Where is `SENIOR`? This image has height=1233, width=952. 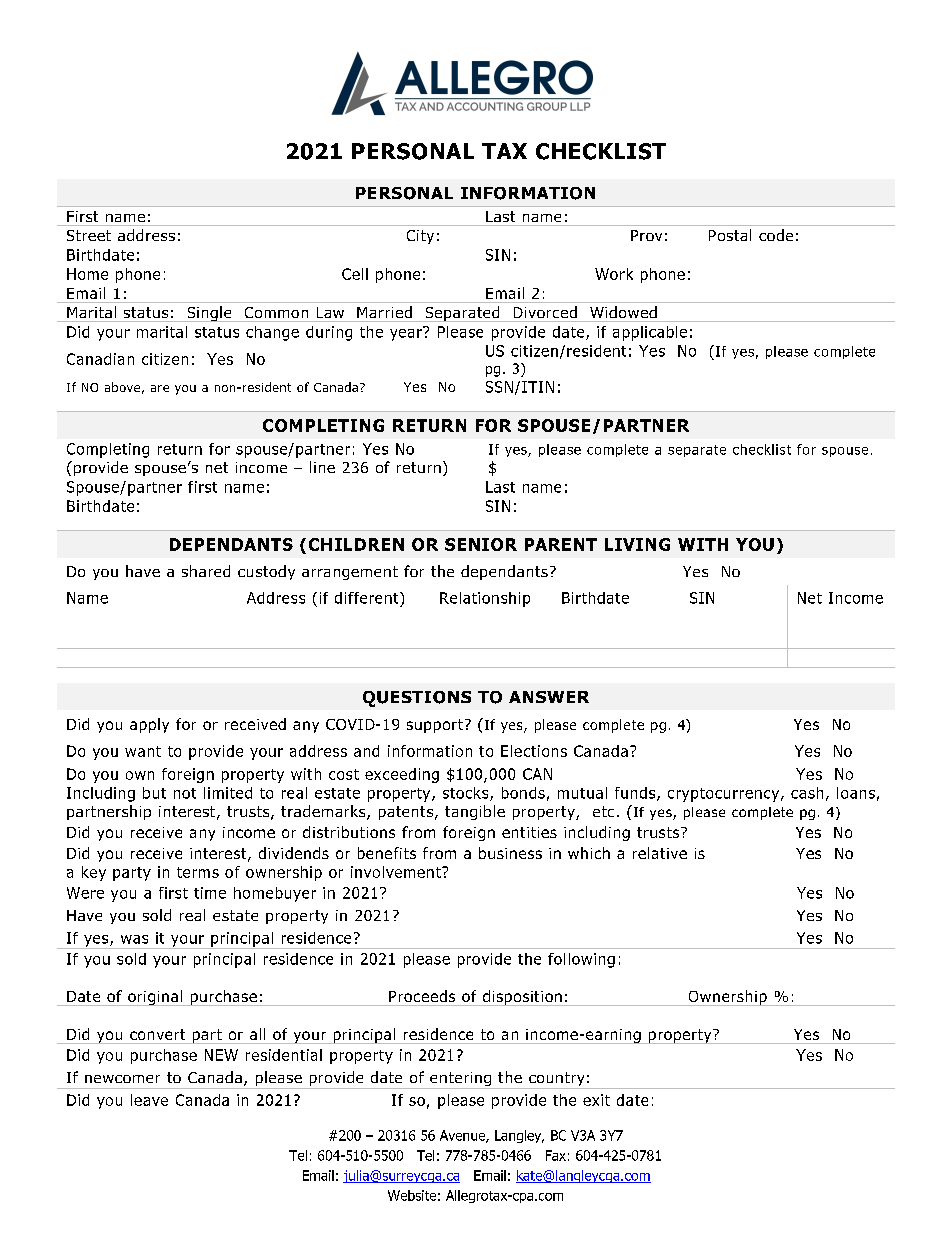 SENIOR is located at coordinates (481, 544).
